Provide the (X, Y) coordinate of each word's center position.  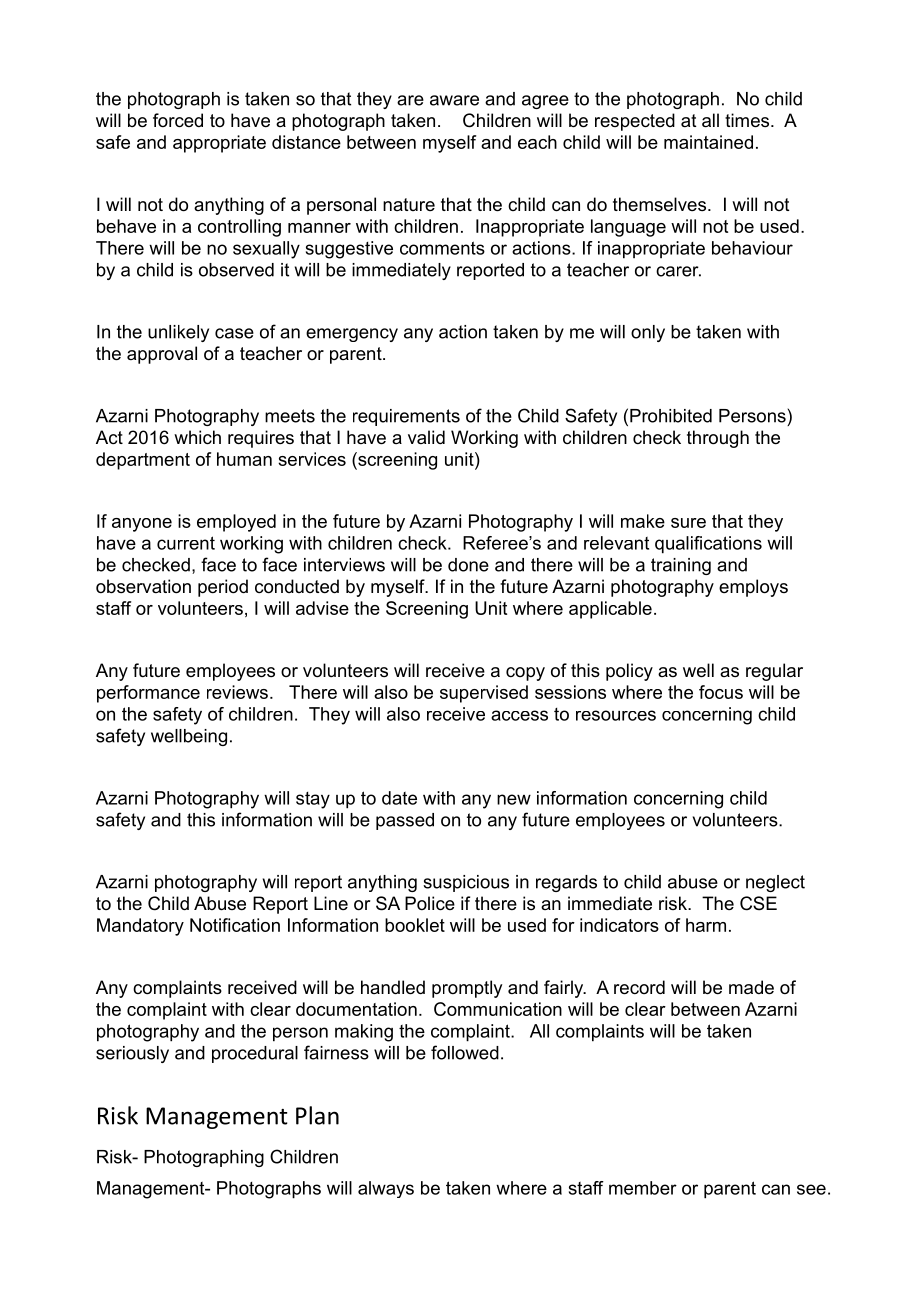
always (386, 1189)
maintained (708, 142)
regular (774, 672)
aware (454, 100)
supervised (484, 694)
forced (178, 120)
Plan (317, 1115)
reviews (237, 692)
